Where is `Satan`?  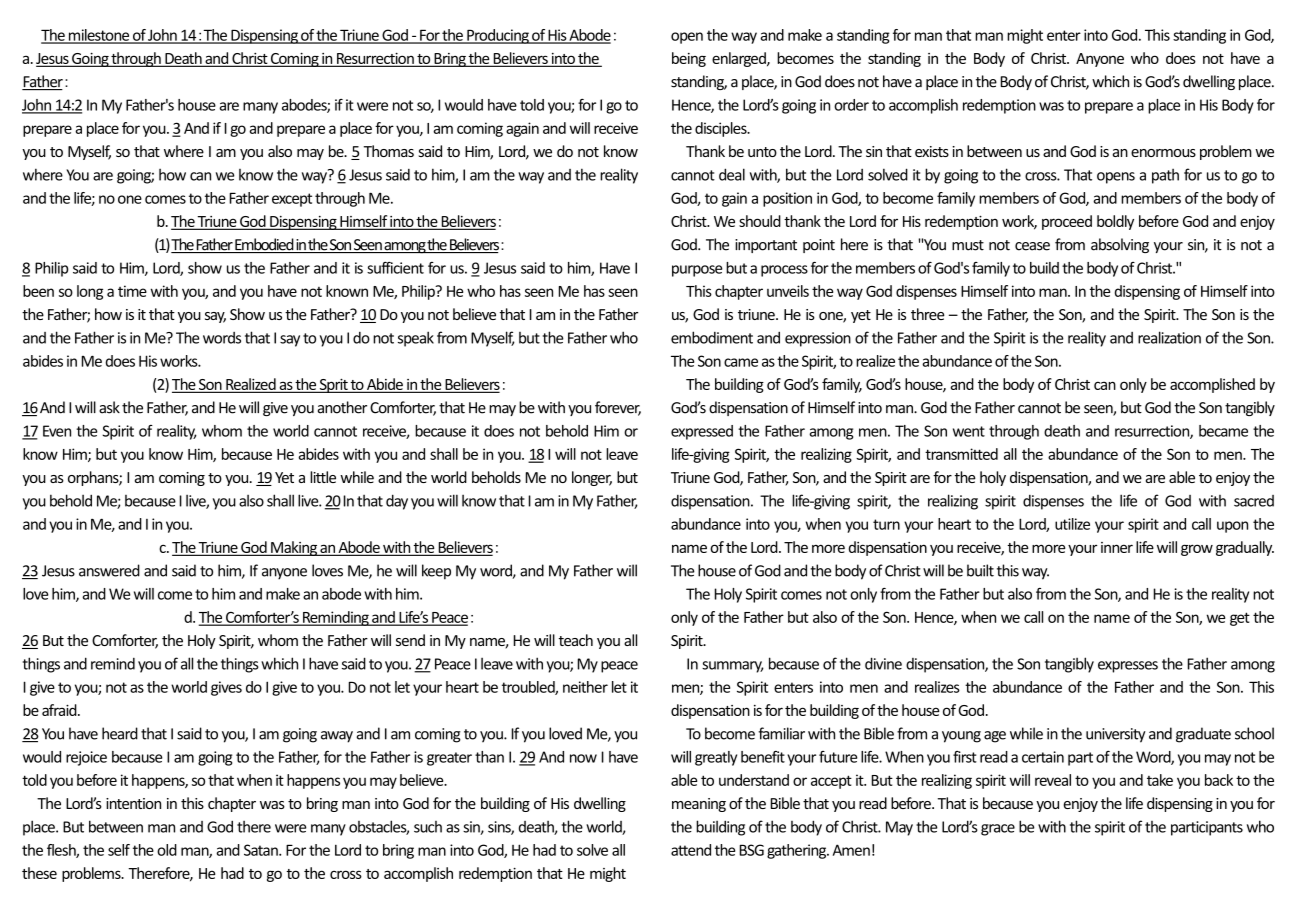 Satan is located at coordinates (262, 850).
